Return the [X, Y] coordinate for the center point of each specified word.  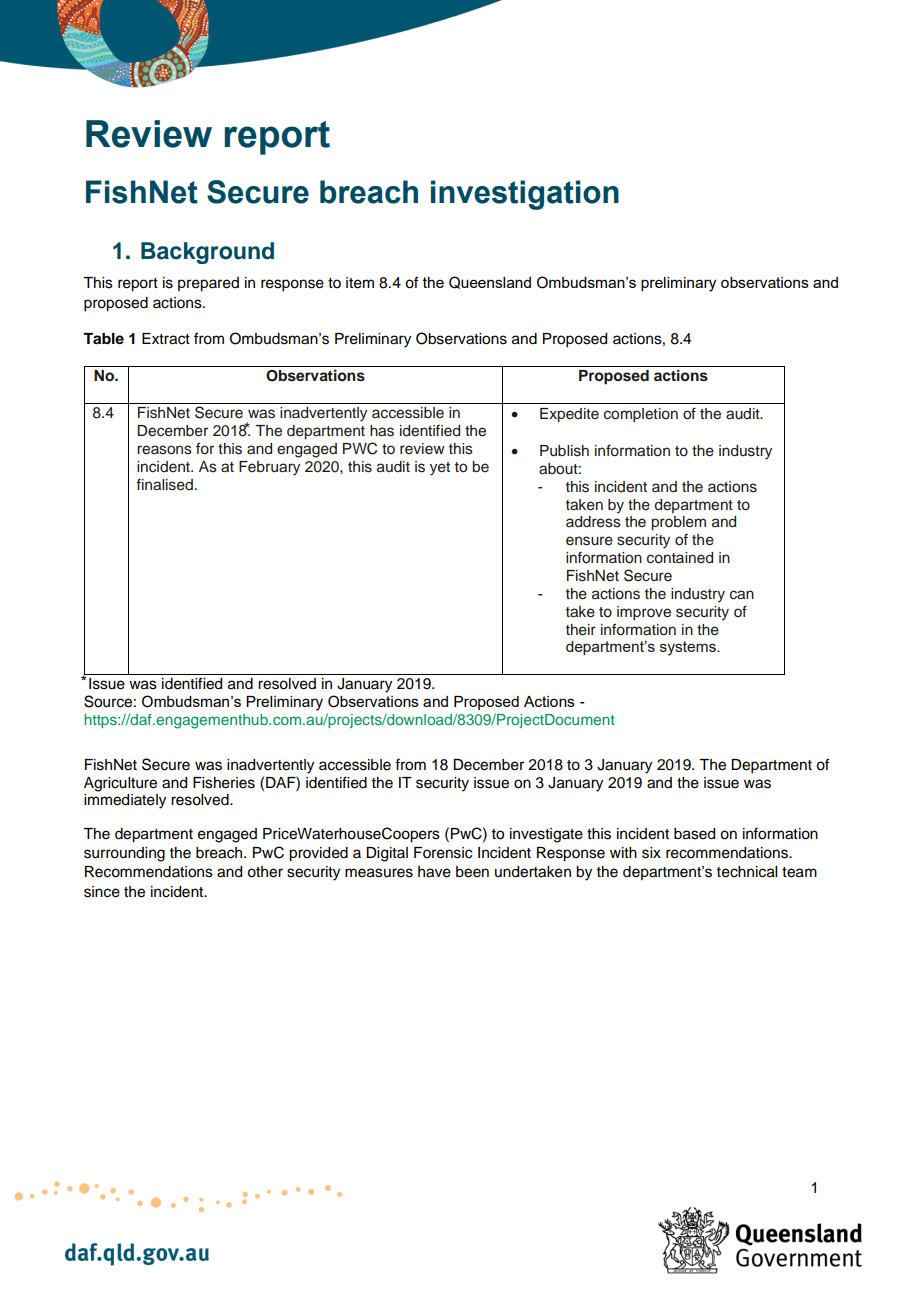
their [581, 630]
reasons [164, 450]
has [382, 431]
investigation [525, 195]
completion [641, 415]
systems [689, 648]
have [434, 872]
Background [207, 253]
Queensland [490, 282]
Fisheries [224, 783]
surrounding [124, 854]
